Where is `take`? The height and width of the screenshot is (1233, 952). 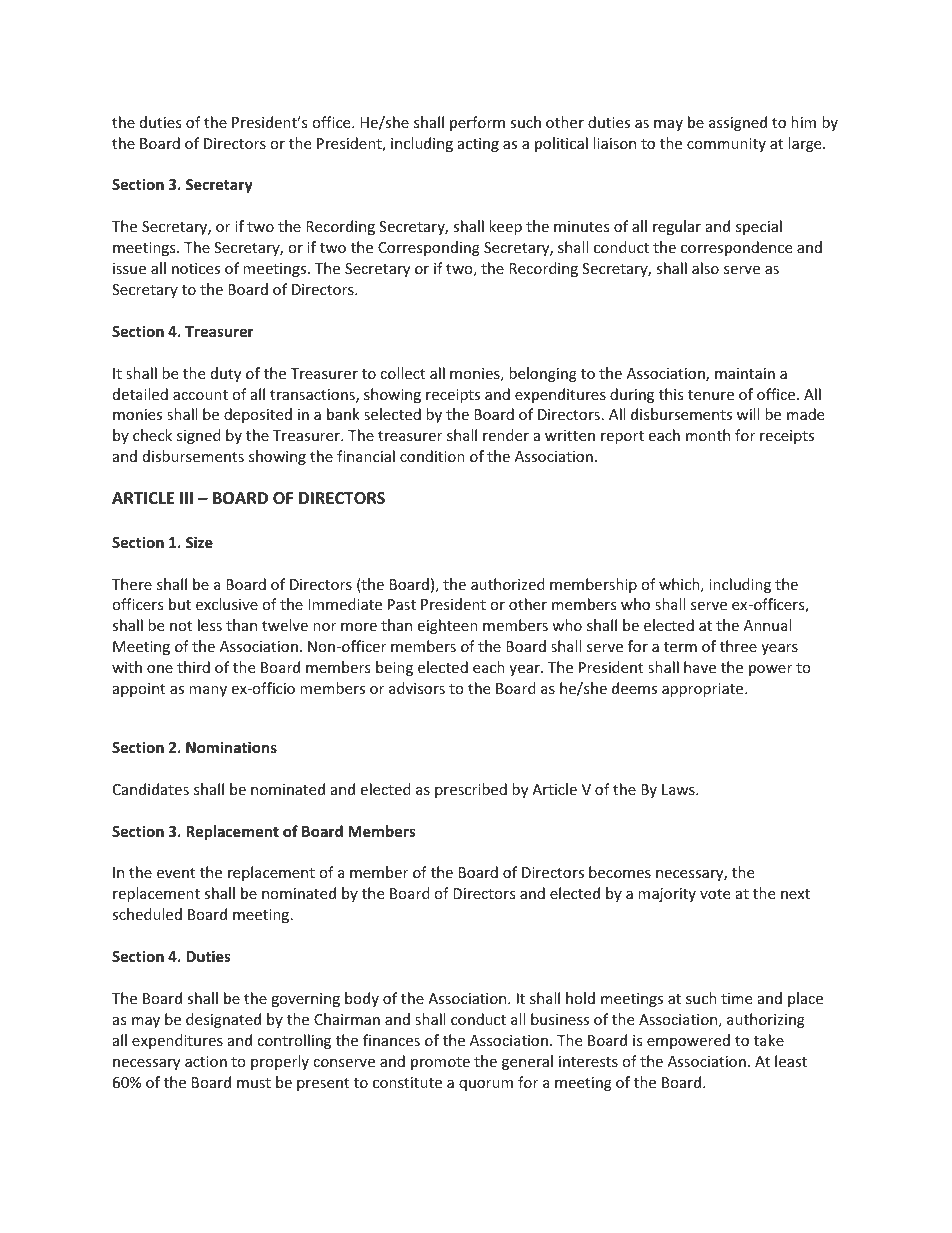
take is located at coordinates (769, 1040).
